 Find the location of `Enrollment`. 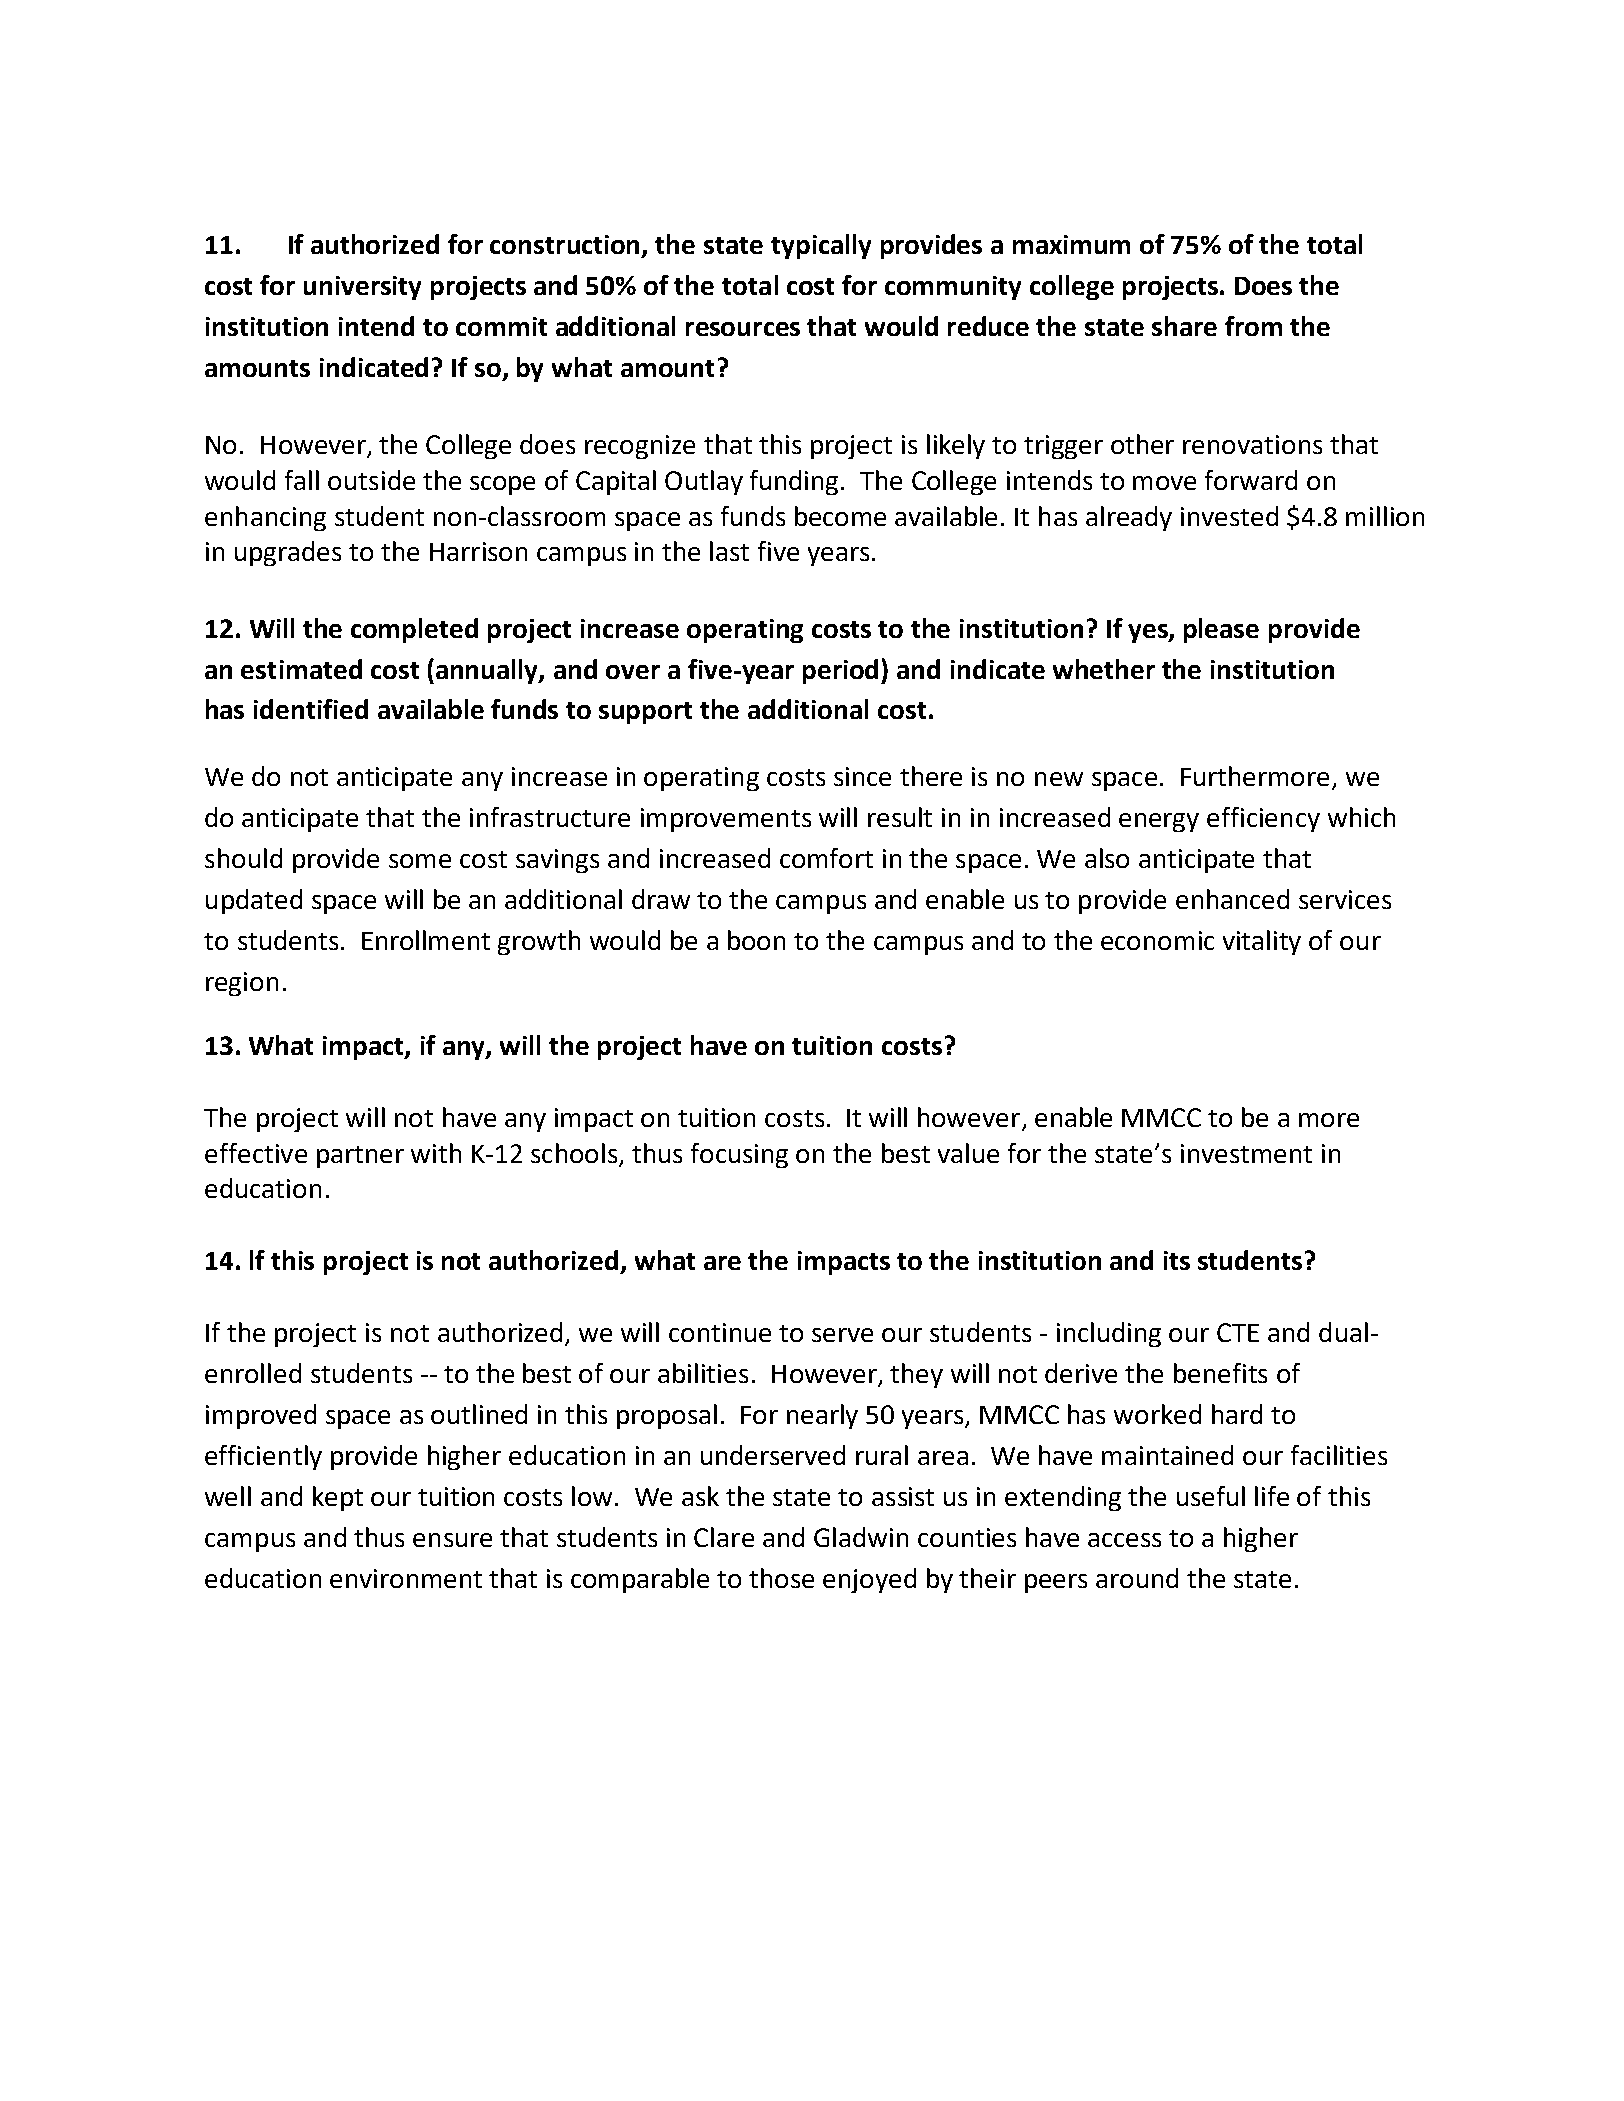

Enrollment is located at coordinates (426, 940).
